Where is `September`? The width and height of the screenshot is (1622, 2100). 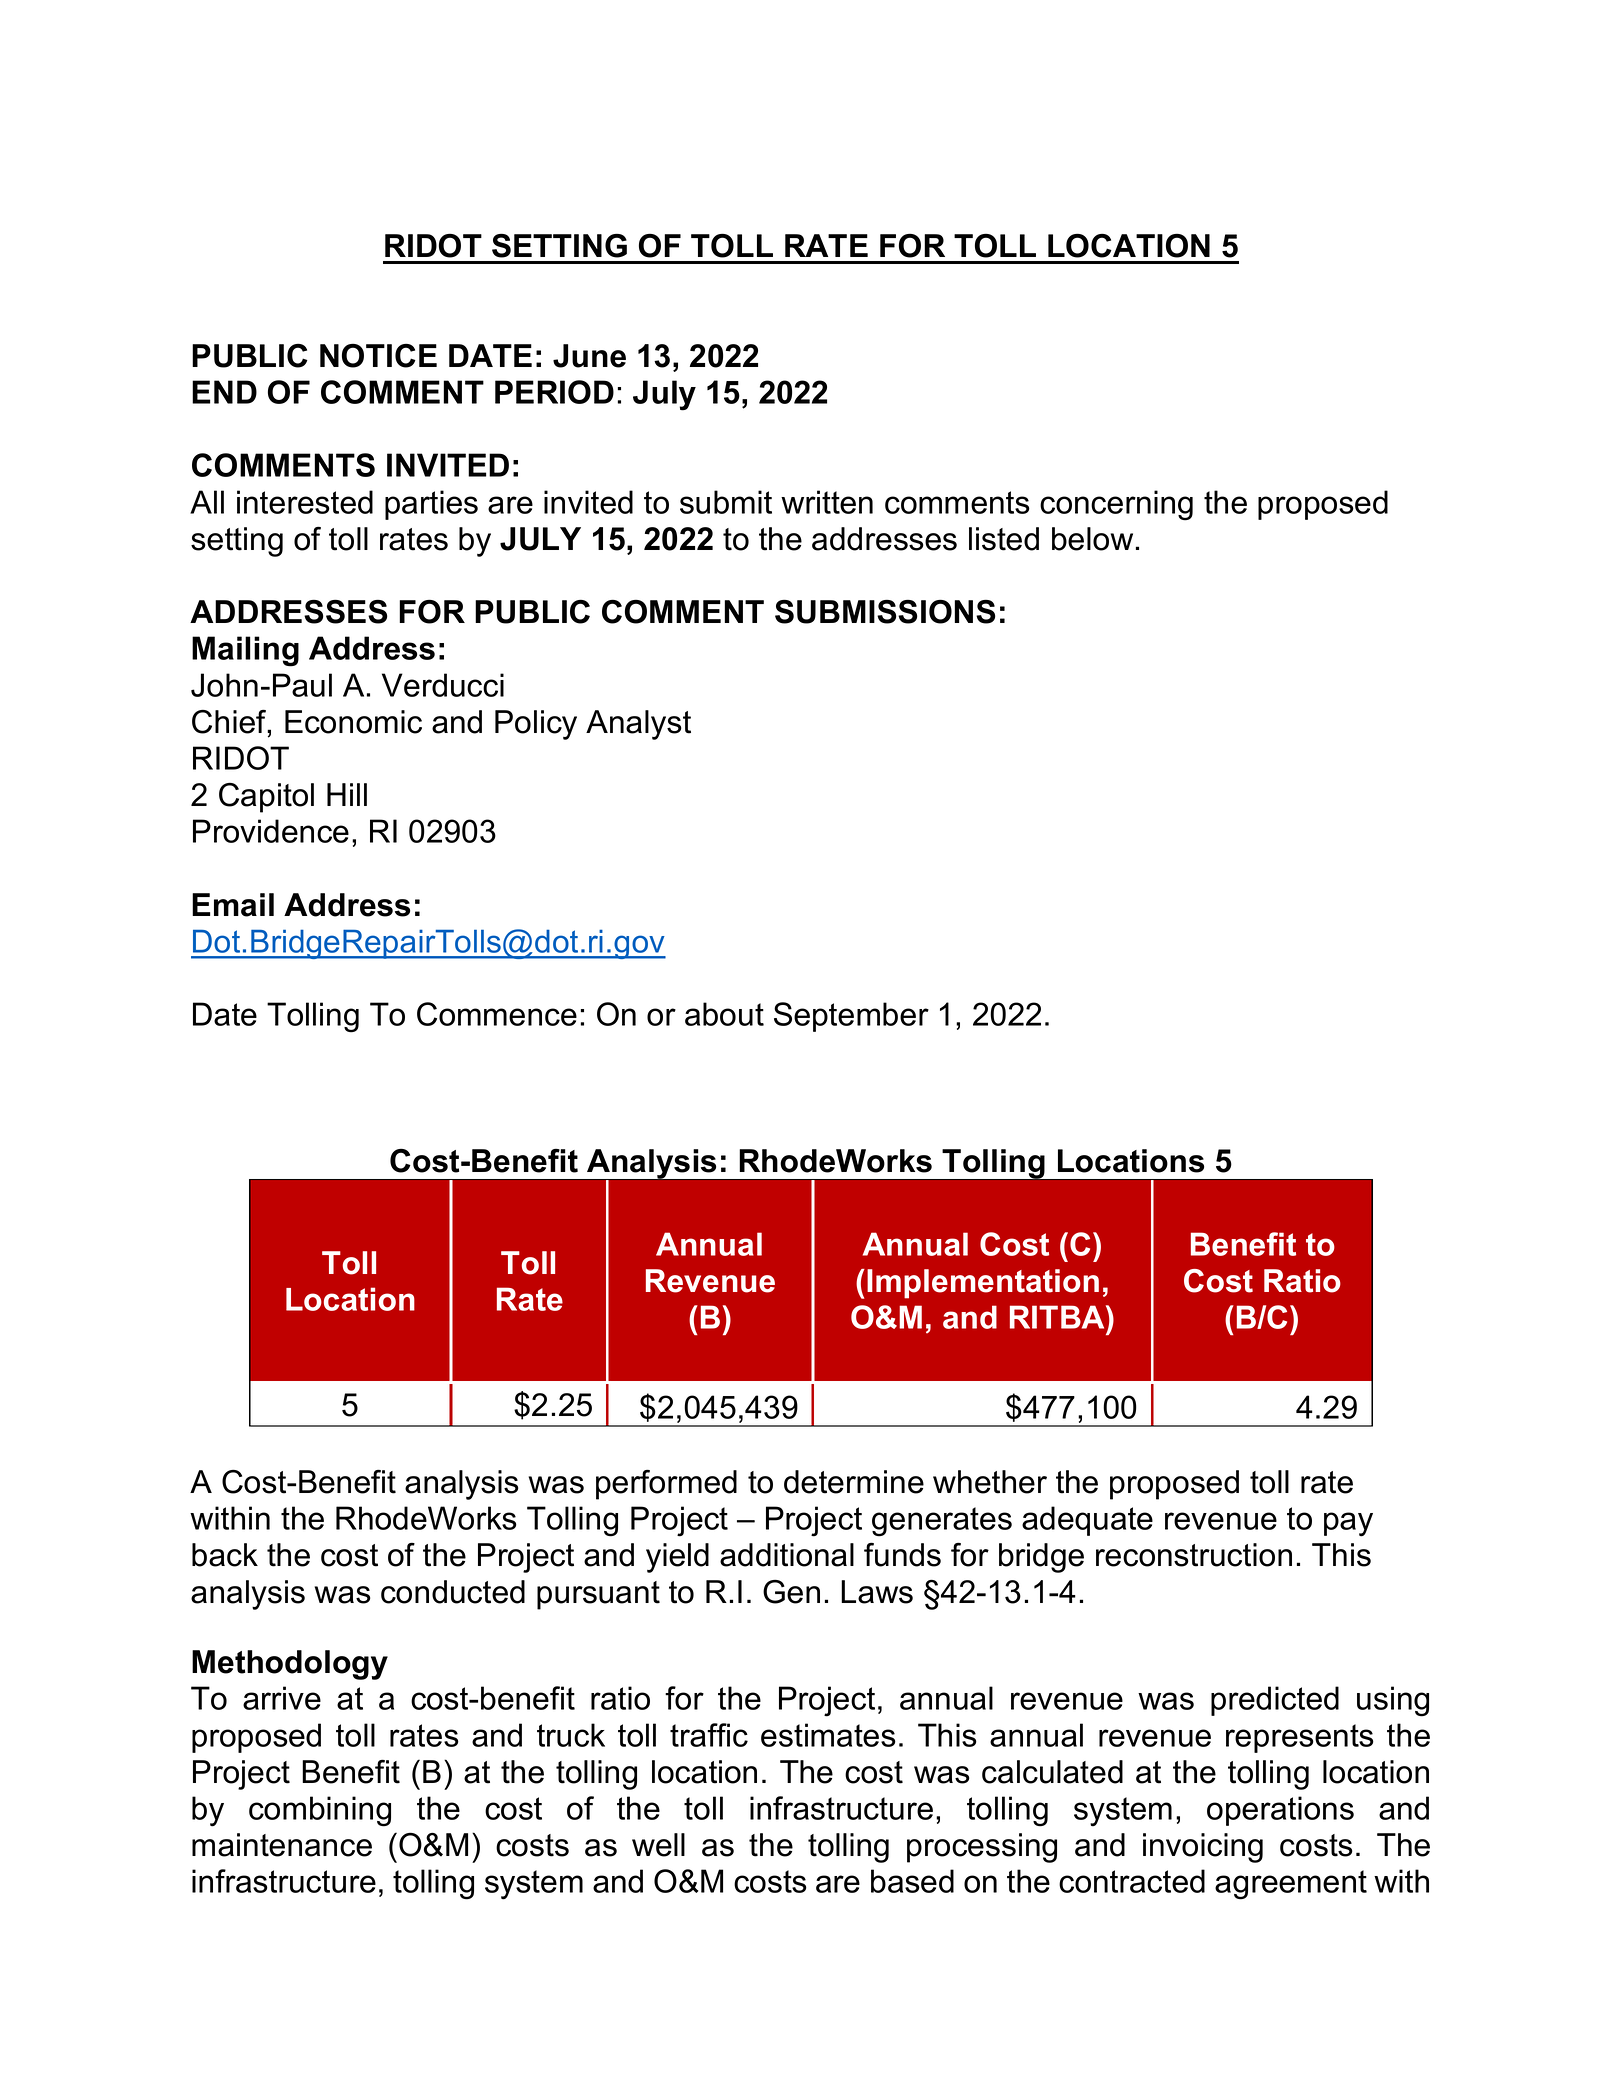
September is located at coordinates (851, 1017).
